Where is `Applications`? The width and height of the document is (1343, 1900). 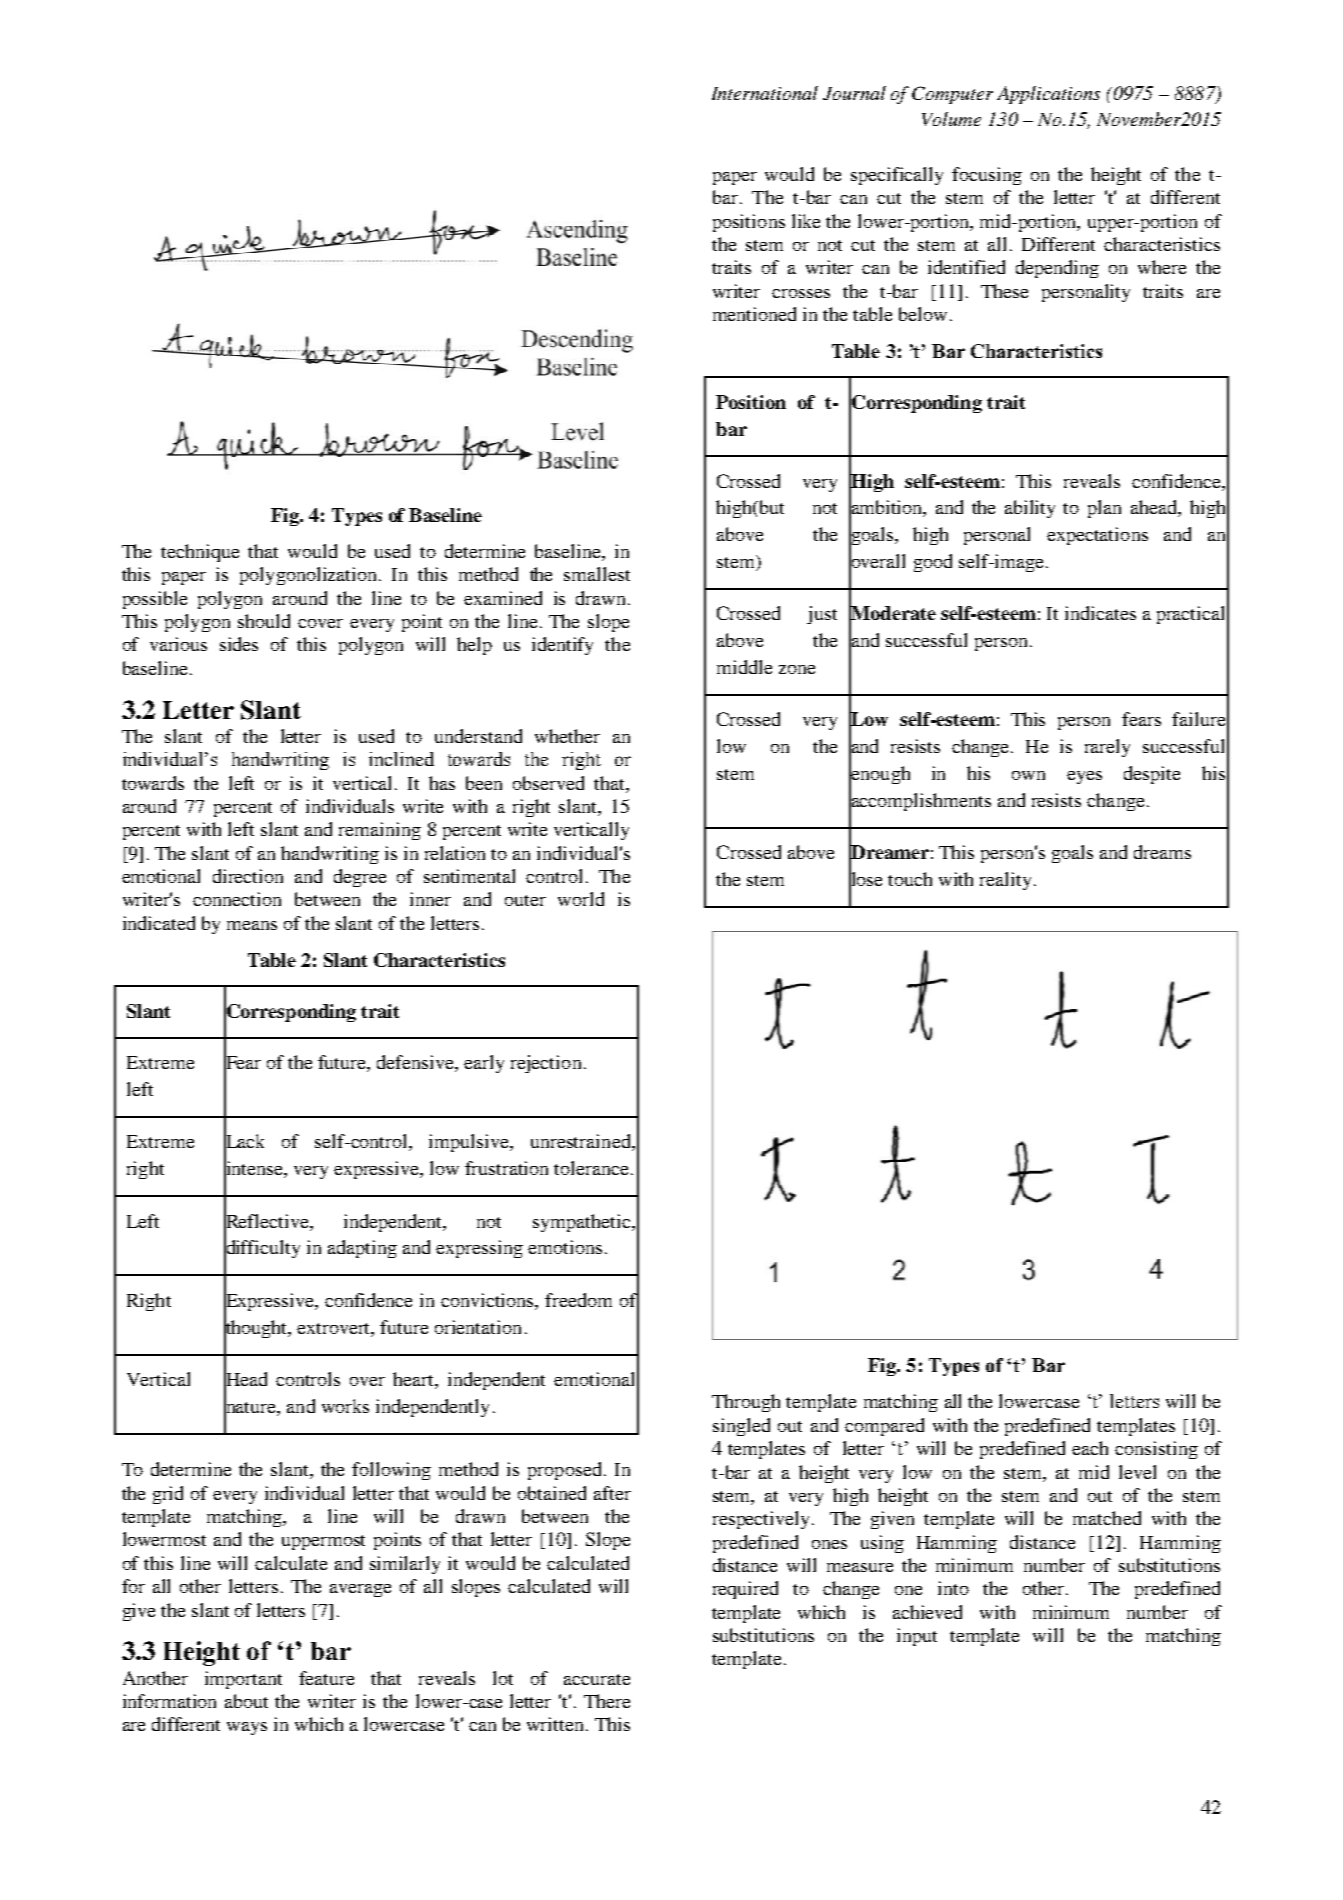
Applications is located at coordinates (1048, 95).
